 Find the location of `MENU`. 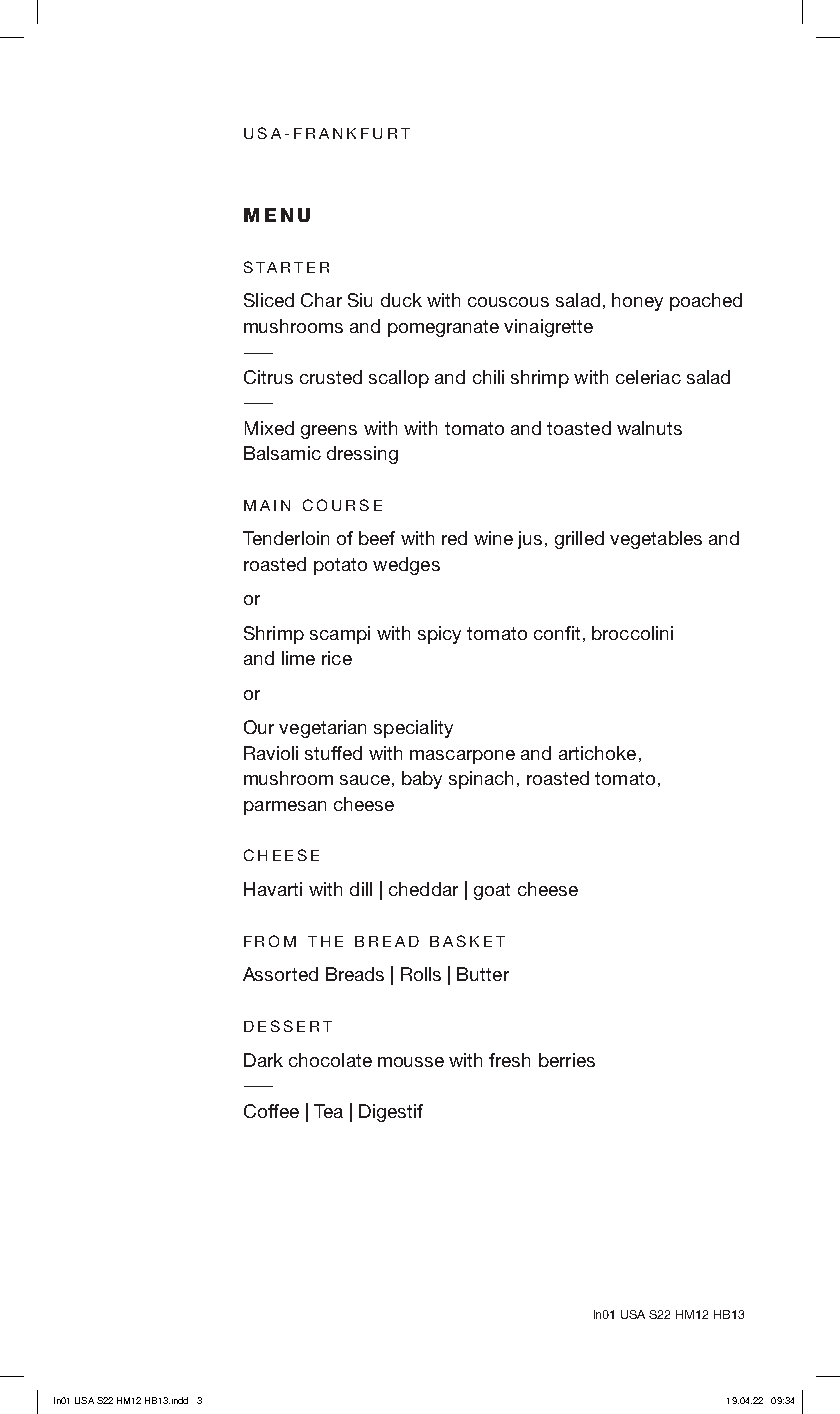

MENU is located at coordinates (277, 215).
